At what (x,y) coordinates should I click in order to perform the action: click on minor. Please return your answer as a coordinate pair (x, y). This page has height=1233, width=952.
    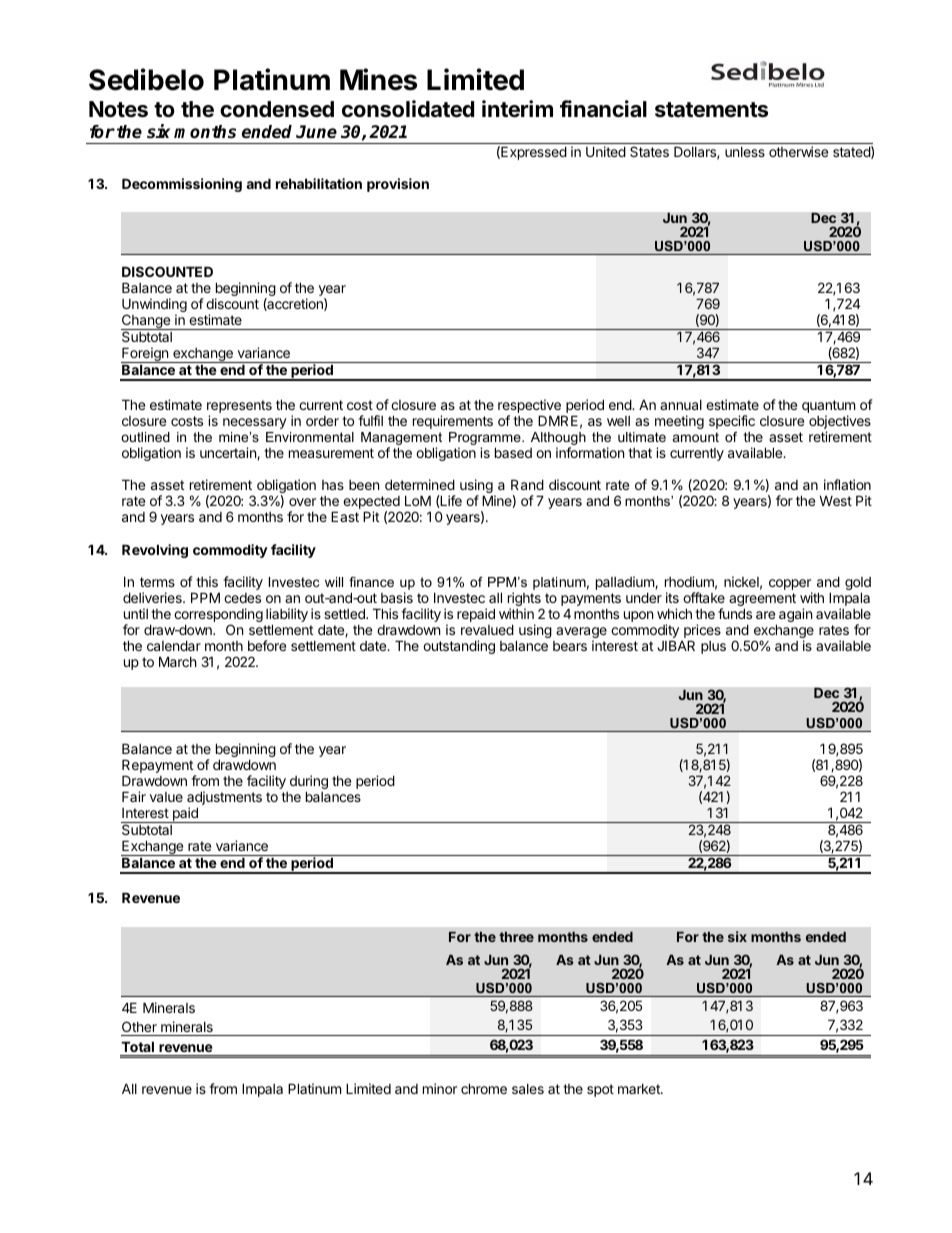
    Looking at the image, I should click on (440, 1088).
